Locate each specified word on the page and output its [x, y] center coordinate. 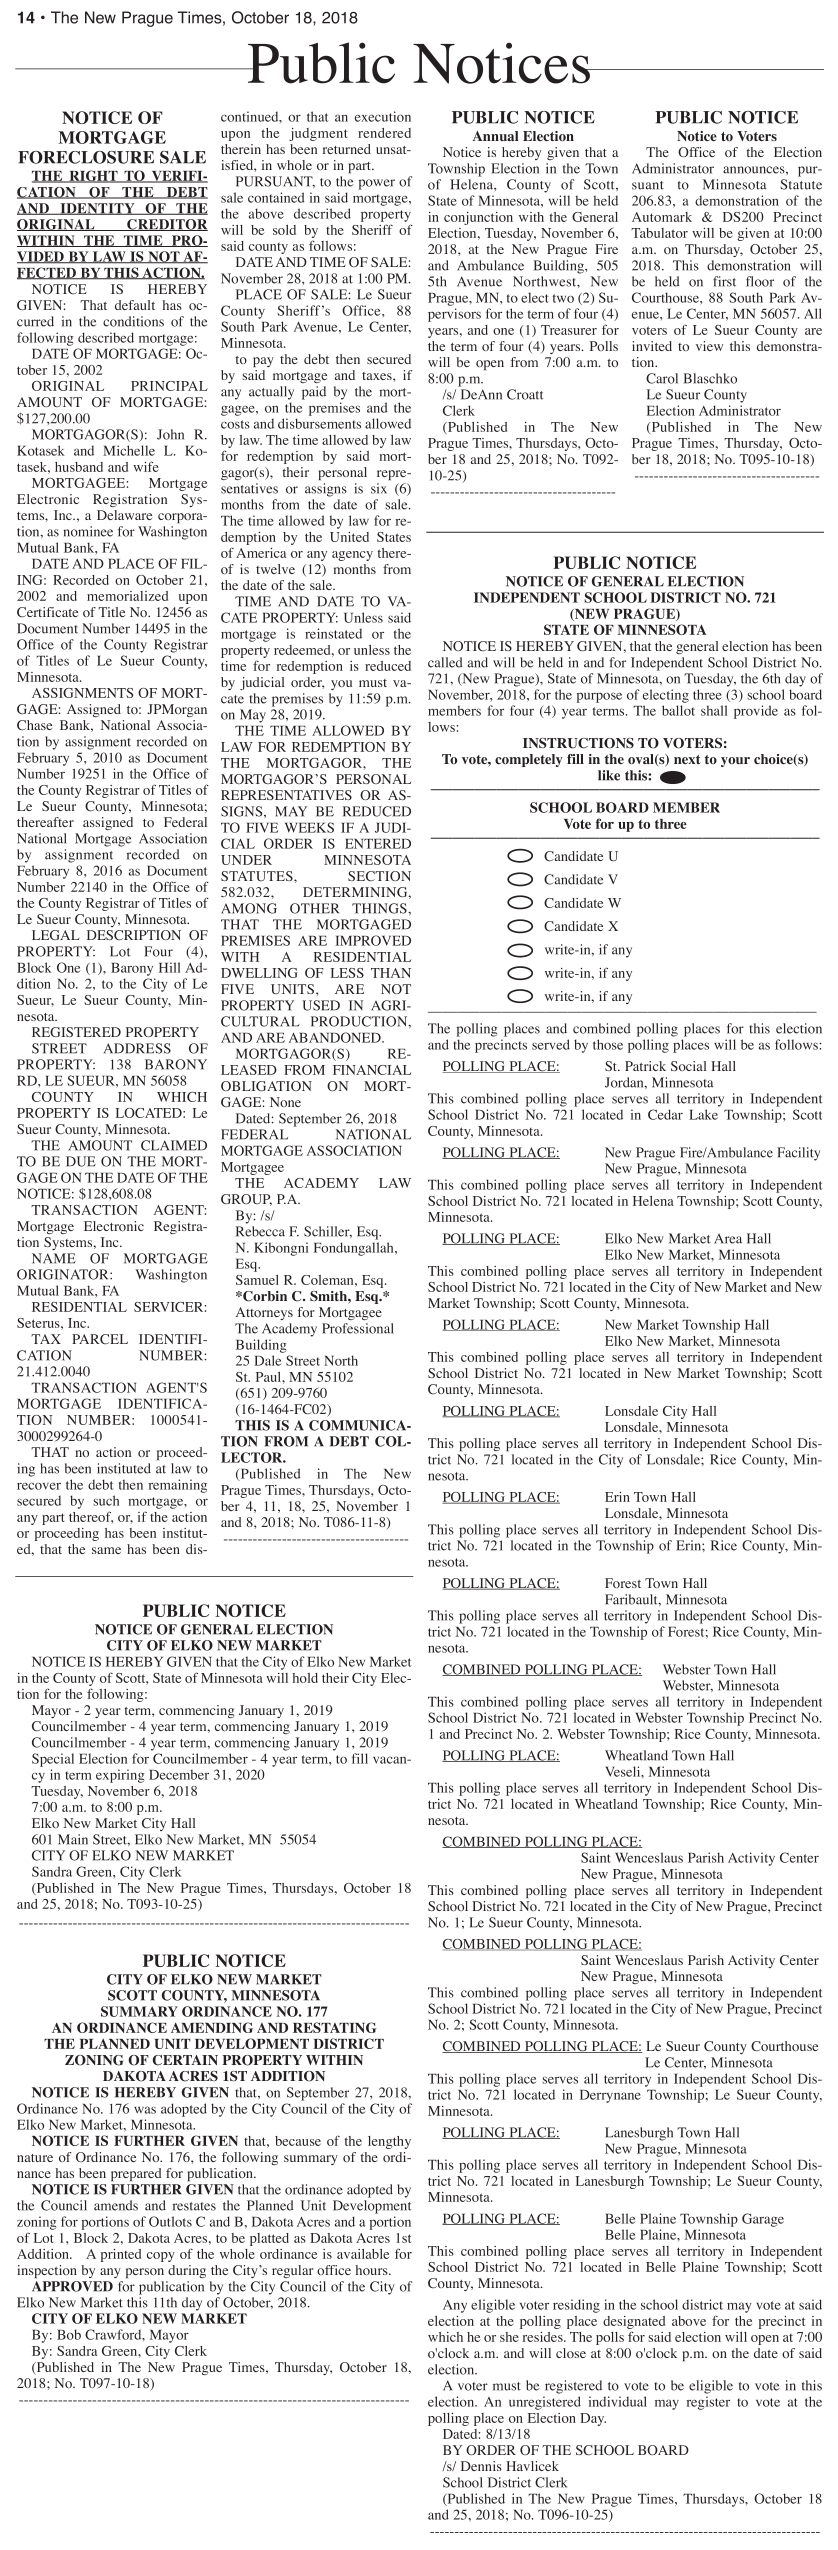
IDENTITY [97, 209]
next [687, 759]
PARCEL [100, 1339]
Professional [358, 1328]
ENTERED [378, 844]
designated [634, 2324]
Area [728, 1239]
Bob [69, 2334]
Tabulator [659, 233]
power [377, 184]
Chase [34, 725]
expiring [120, 1776]
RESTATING [335, 2027]
